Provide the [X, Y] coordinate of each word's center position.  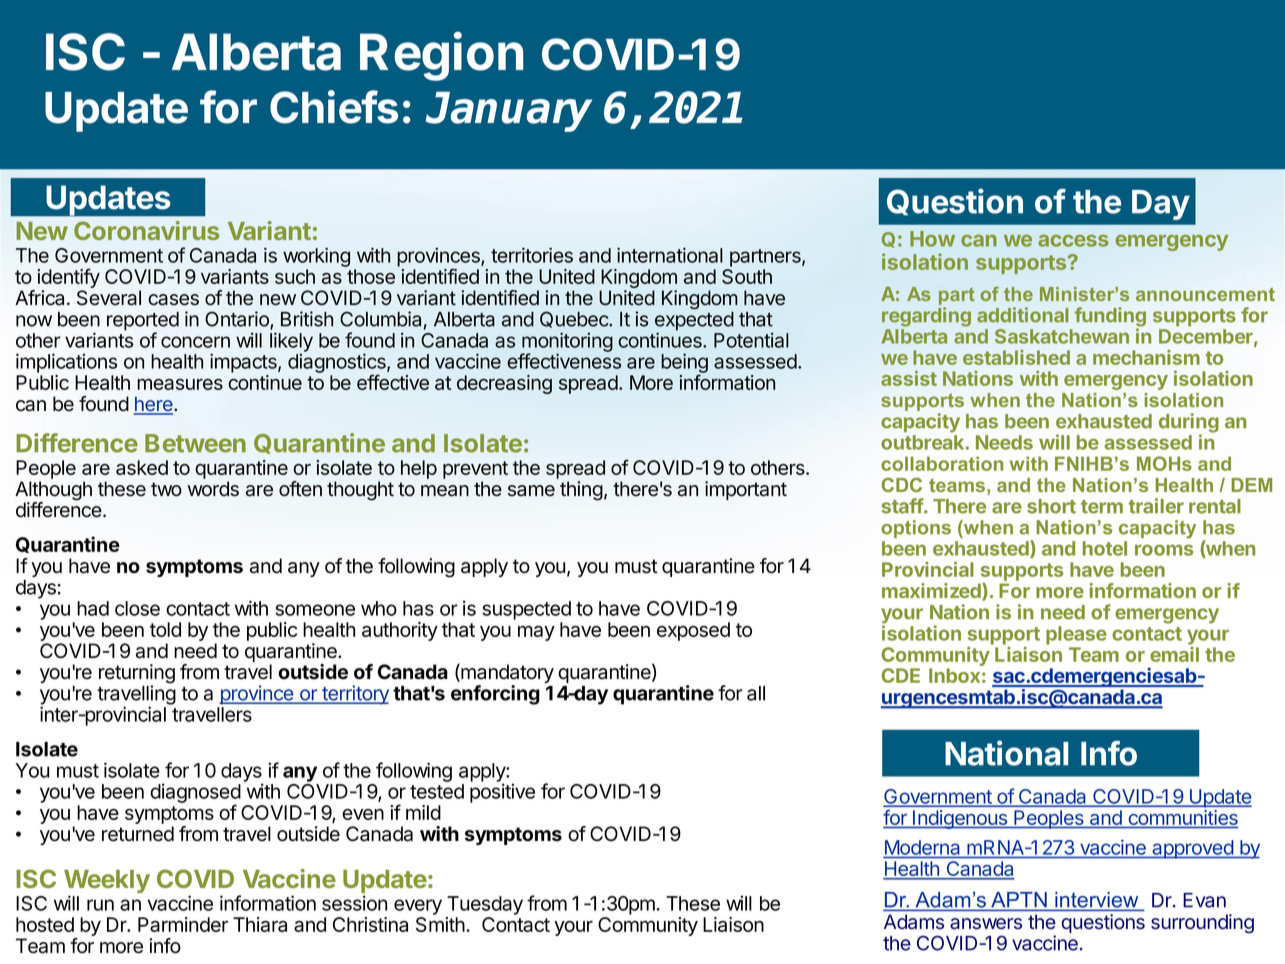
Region [441, 56]
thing [581, 491]
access [1073, 241]
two [166, 489]
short [1051, 506]
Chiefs [334, 107]
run [100, 905]
